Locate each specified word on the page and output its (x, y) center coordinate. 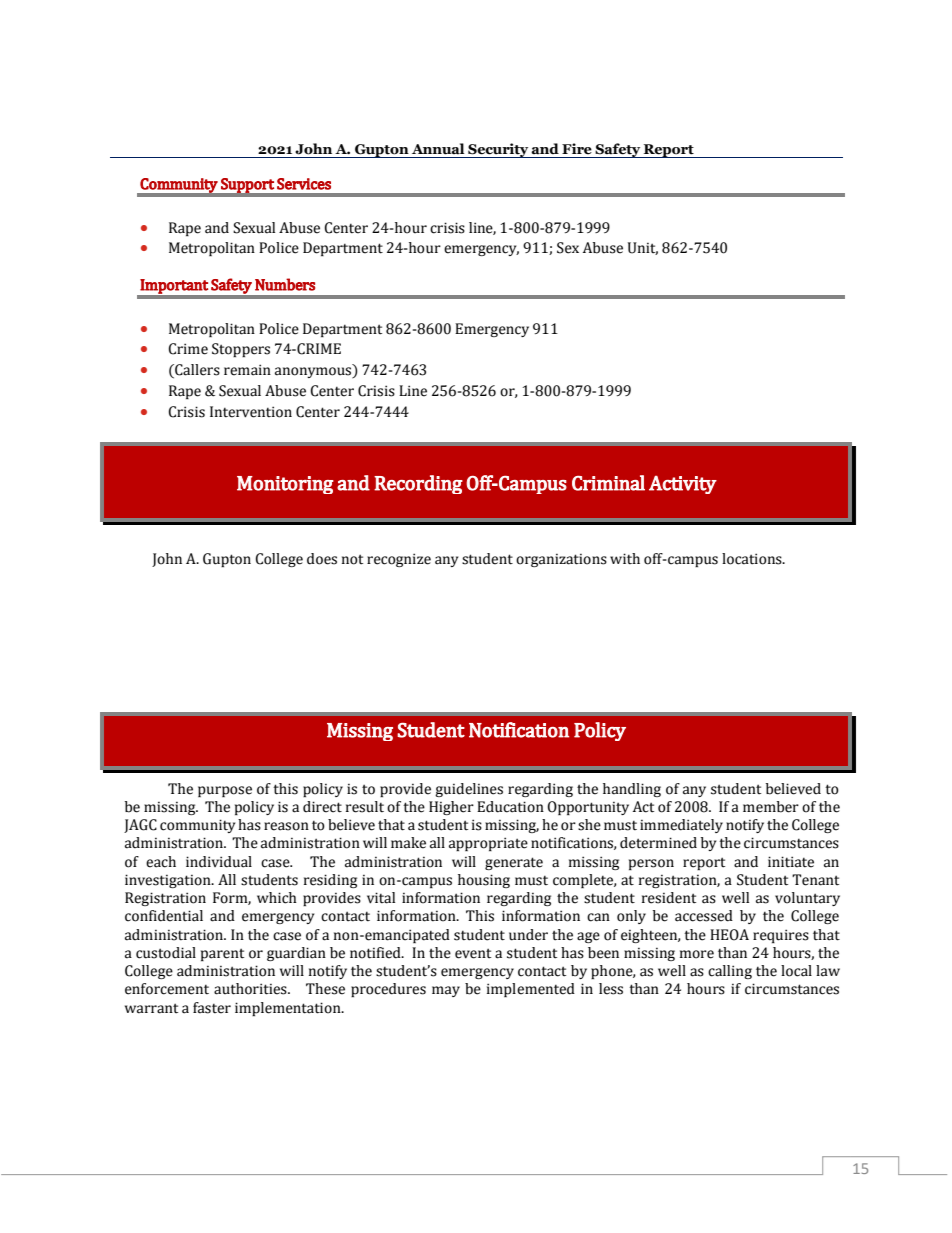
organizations (561, 560)
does (322, 559)
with (625, 558)
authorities (251, 989)
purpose (225, 791)
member (771, 807)
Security (498, 150)
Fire (577, 149)
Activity (683, 485)
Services (304, 184)
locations (753, 559)
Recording (418, 484)
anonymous (314, 372)
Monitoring (285, 485)
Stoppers (241, 350)
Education (510, 807)
